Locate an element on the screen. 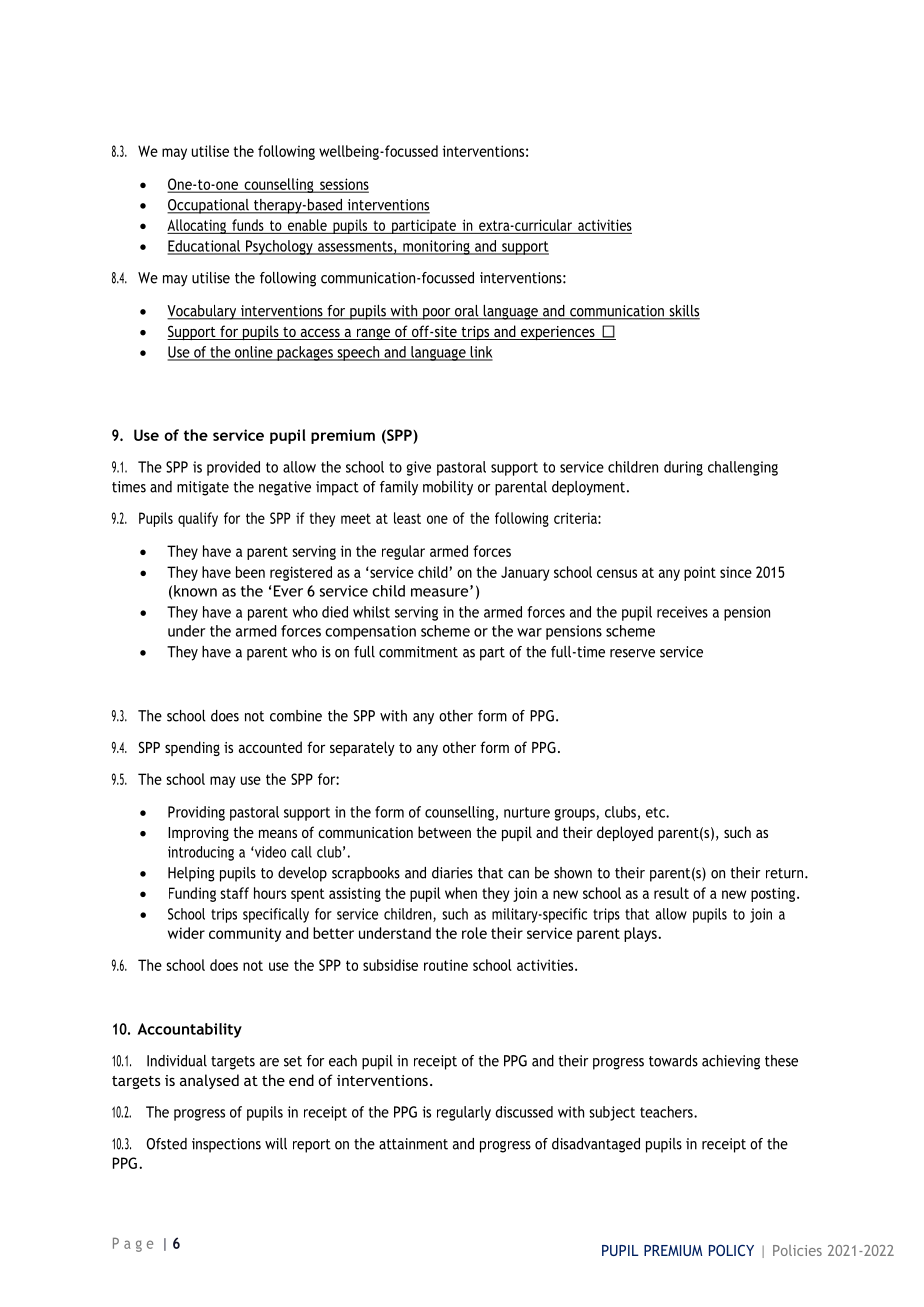 This screenshot has height=1307, width=924. provided is located at coordinates (233, 468).
